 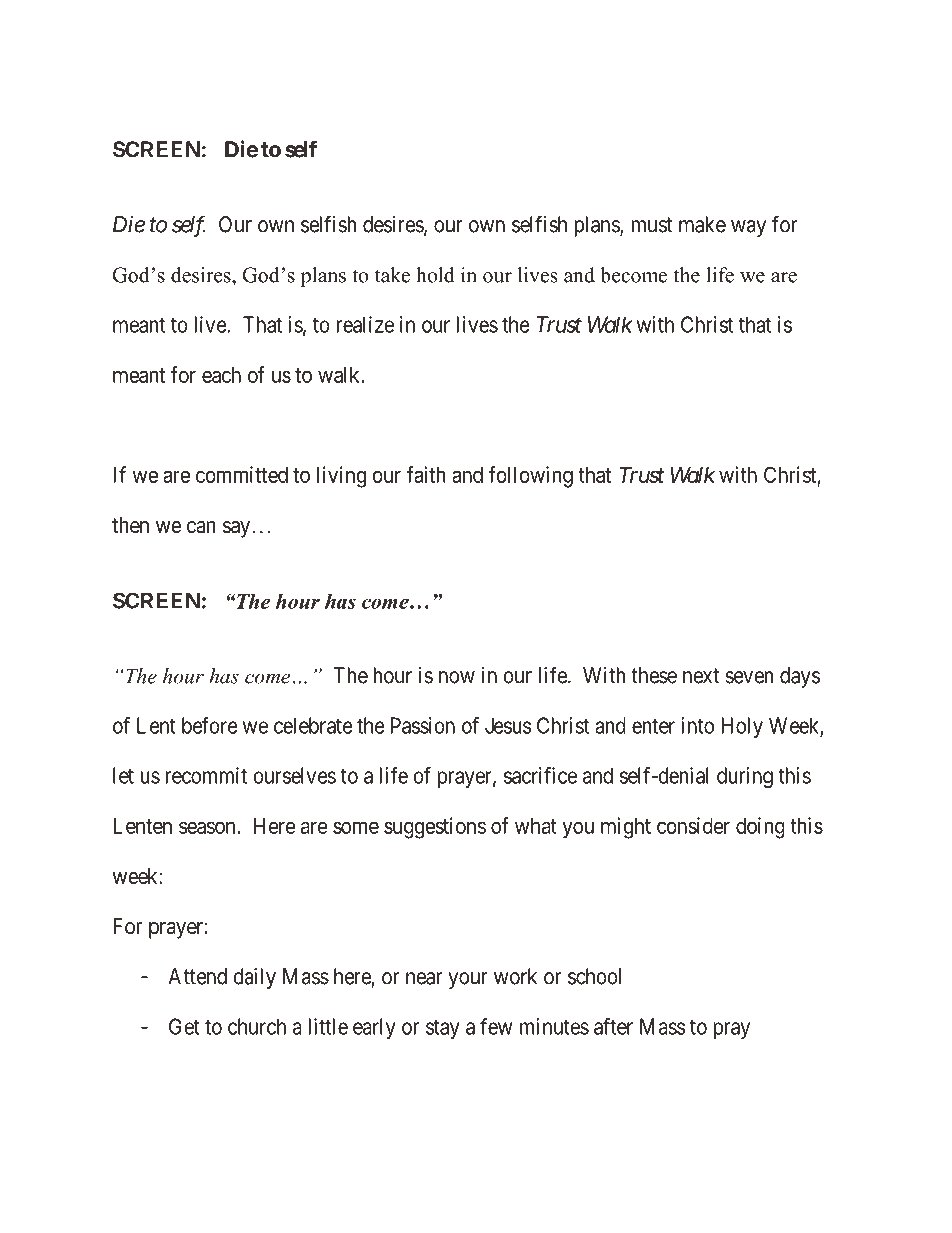 I want to click on following, so click(x=530, y=477).
